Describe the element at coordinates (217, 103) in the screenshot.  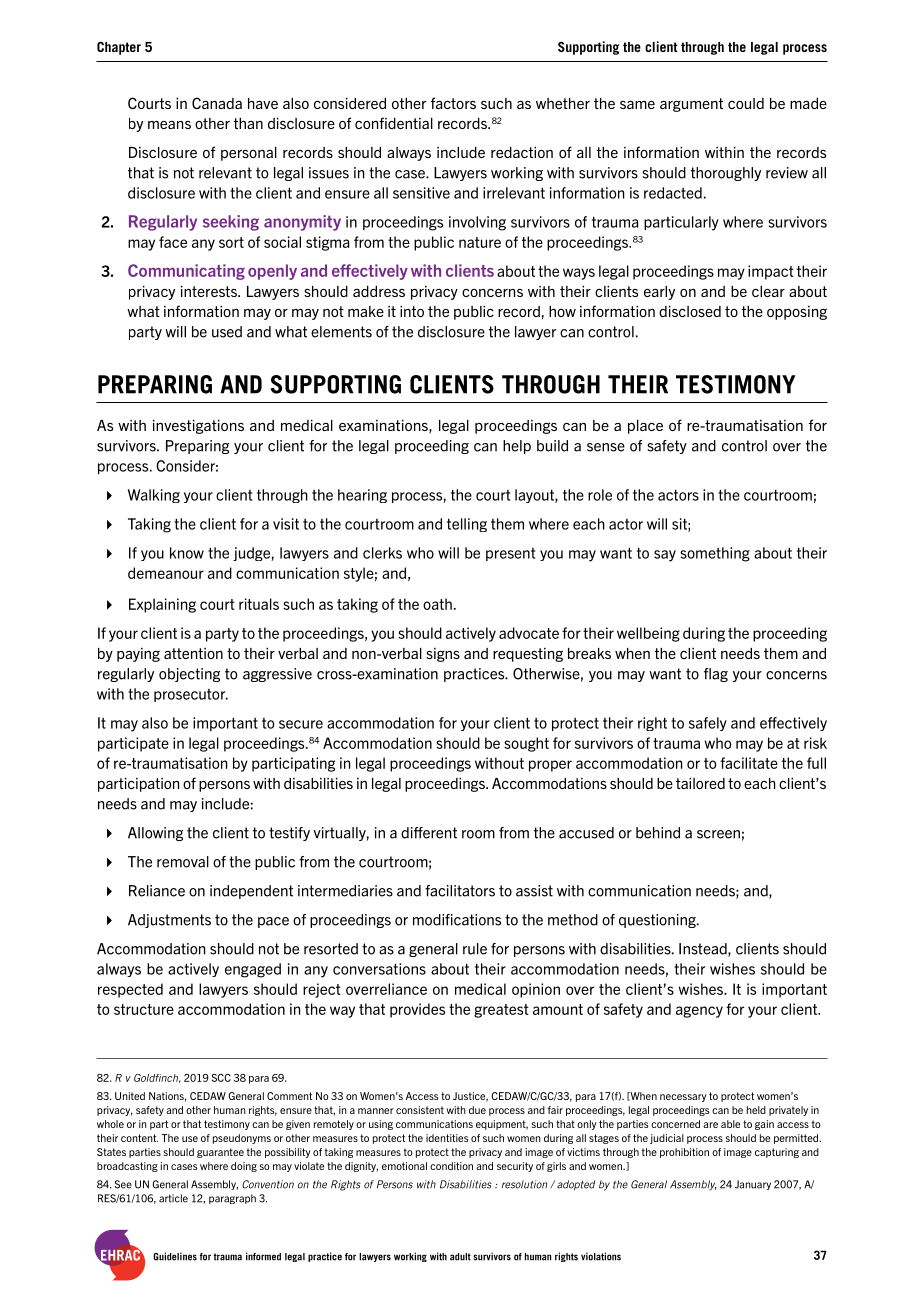
I see `Canada` at that location.
